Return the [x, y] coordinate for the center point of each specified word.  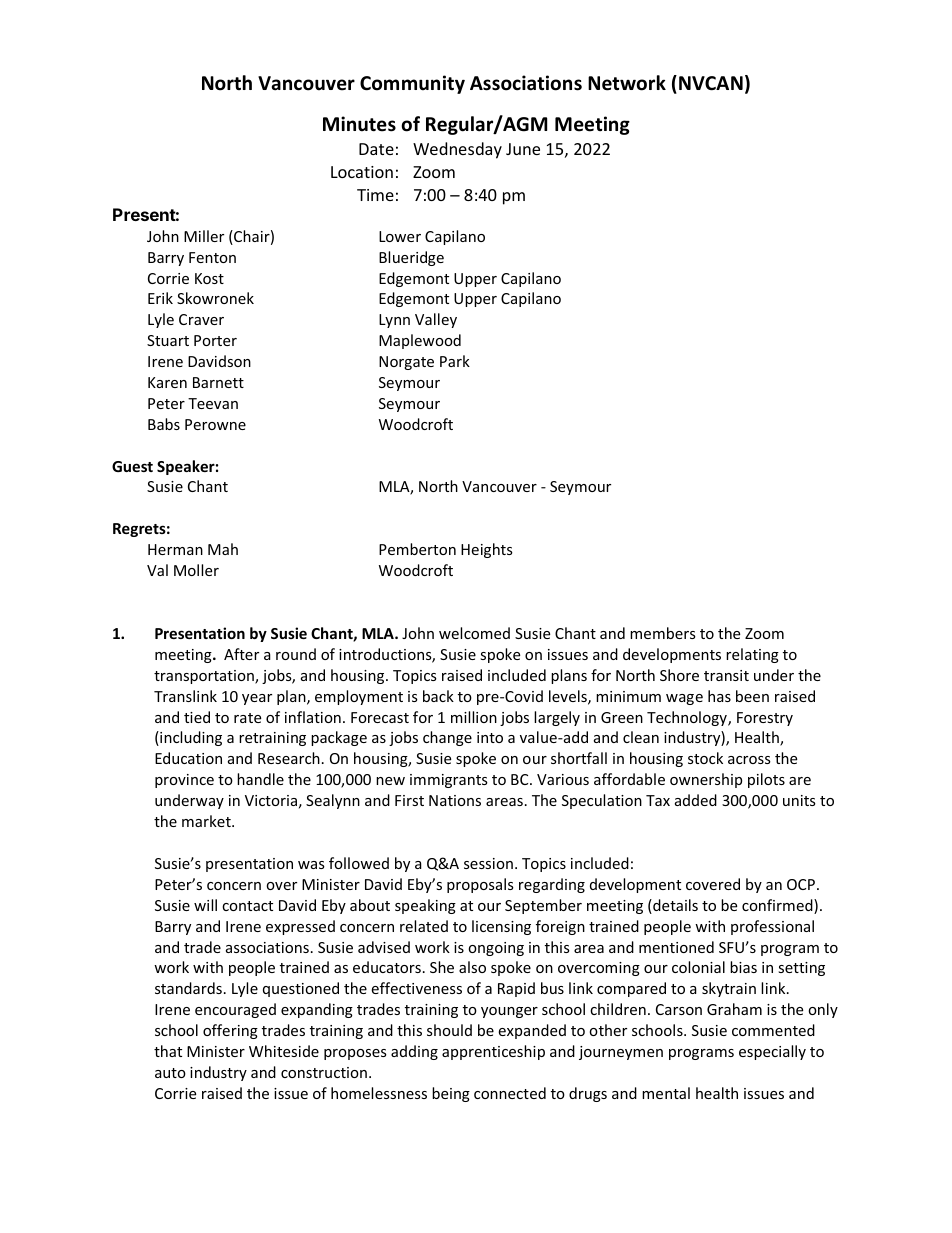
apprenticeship [493, 1052]
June [523, 149]
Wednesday [457, 150]
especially [772, 1052]
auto [170, 1073]
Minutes [359, 124]
